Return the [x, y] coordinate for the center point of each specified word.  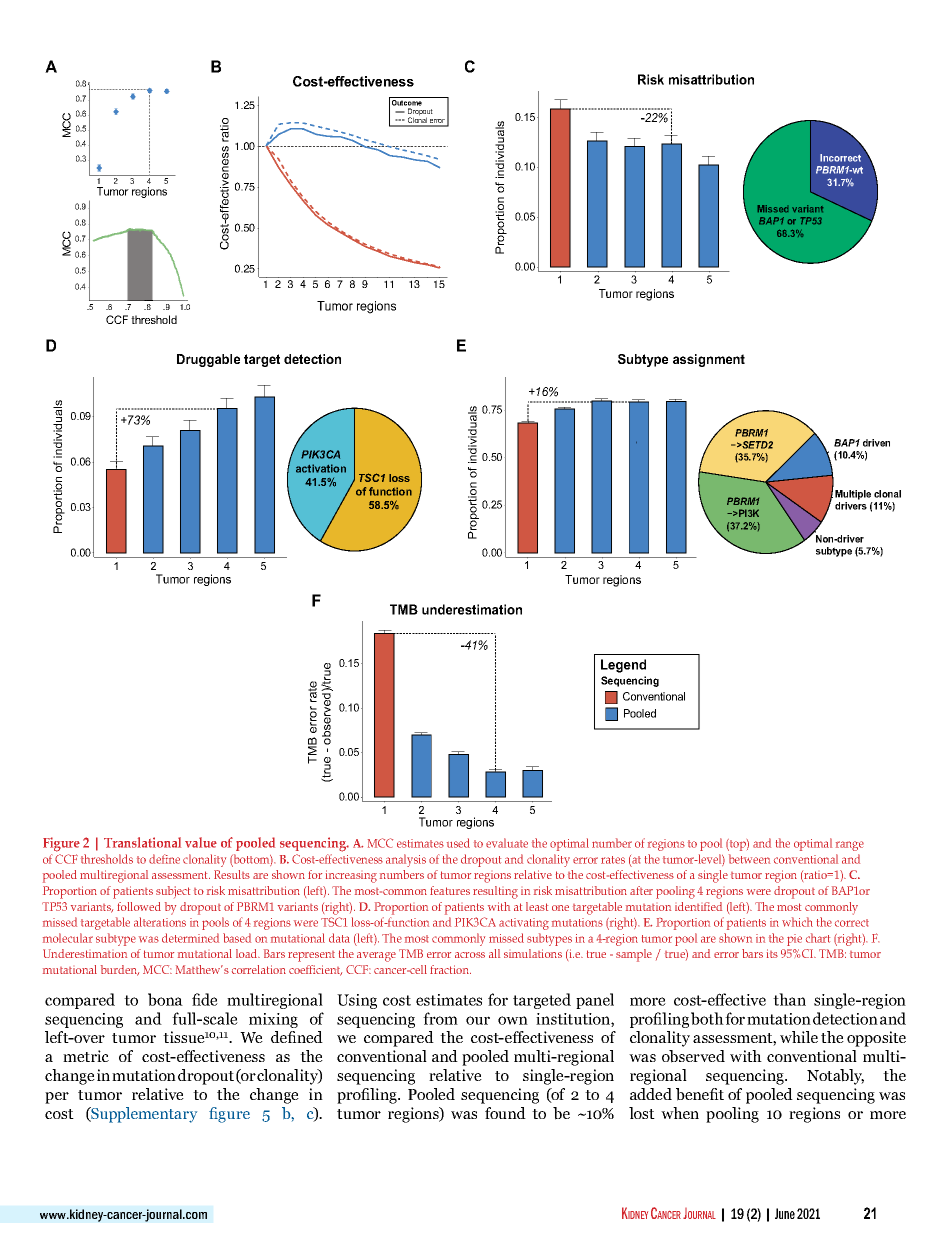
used [458, 843]
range [850, 846]
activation [321, 468]
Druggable [208, 360]
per [57, 1098]
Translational [142, 842]
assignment [709, 360]
